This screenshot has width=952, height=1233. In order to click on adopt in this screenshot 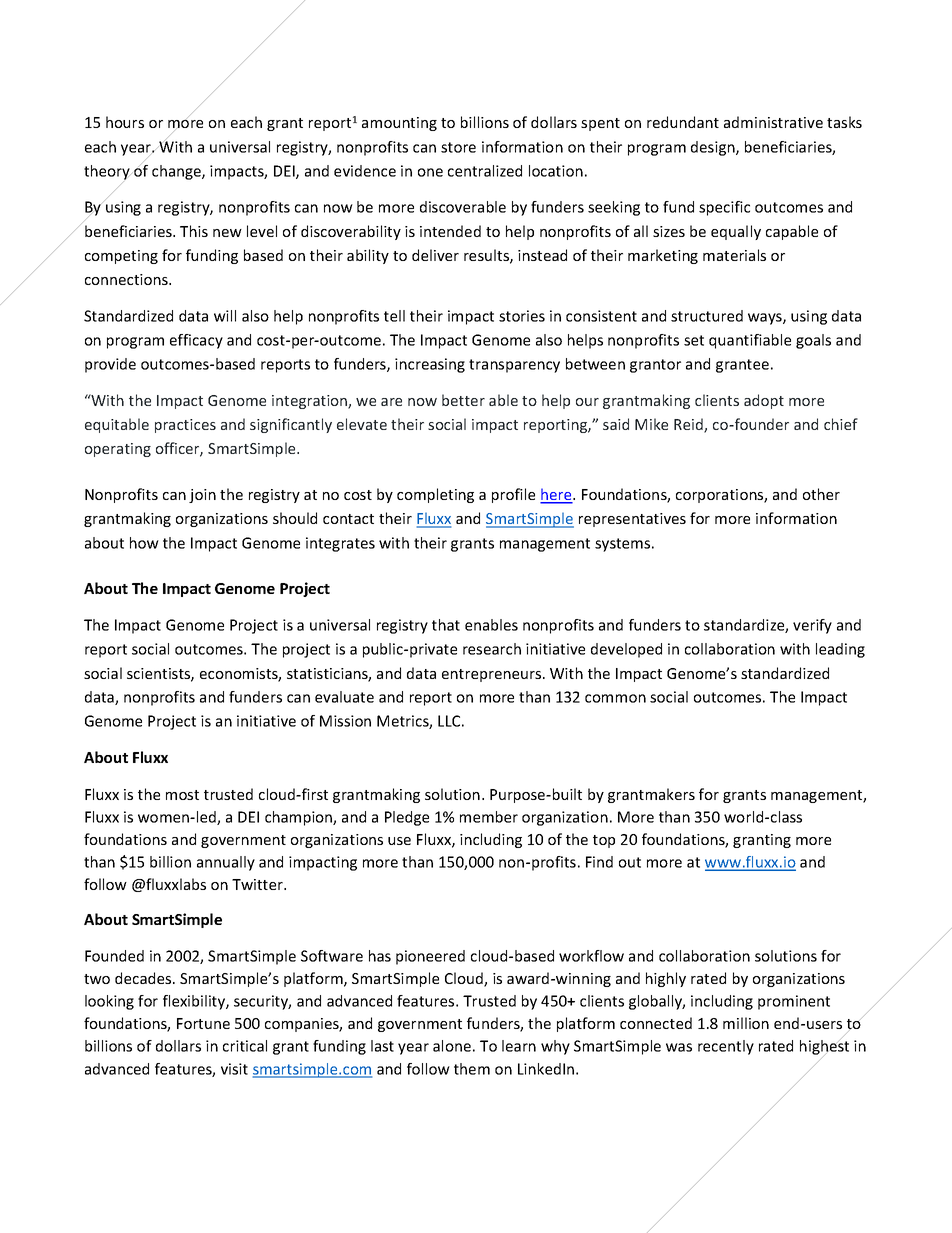, I will do `click(764, 401)`.
